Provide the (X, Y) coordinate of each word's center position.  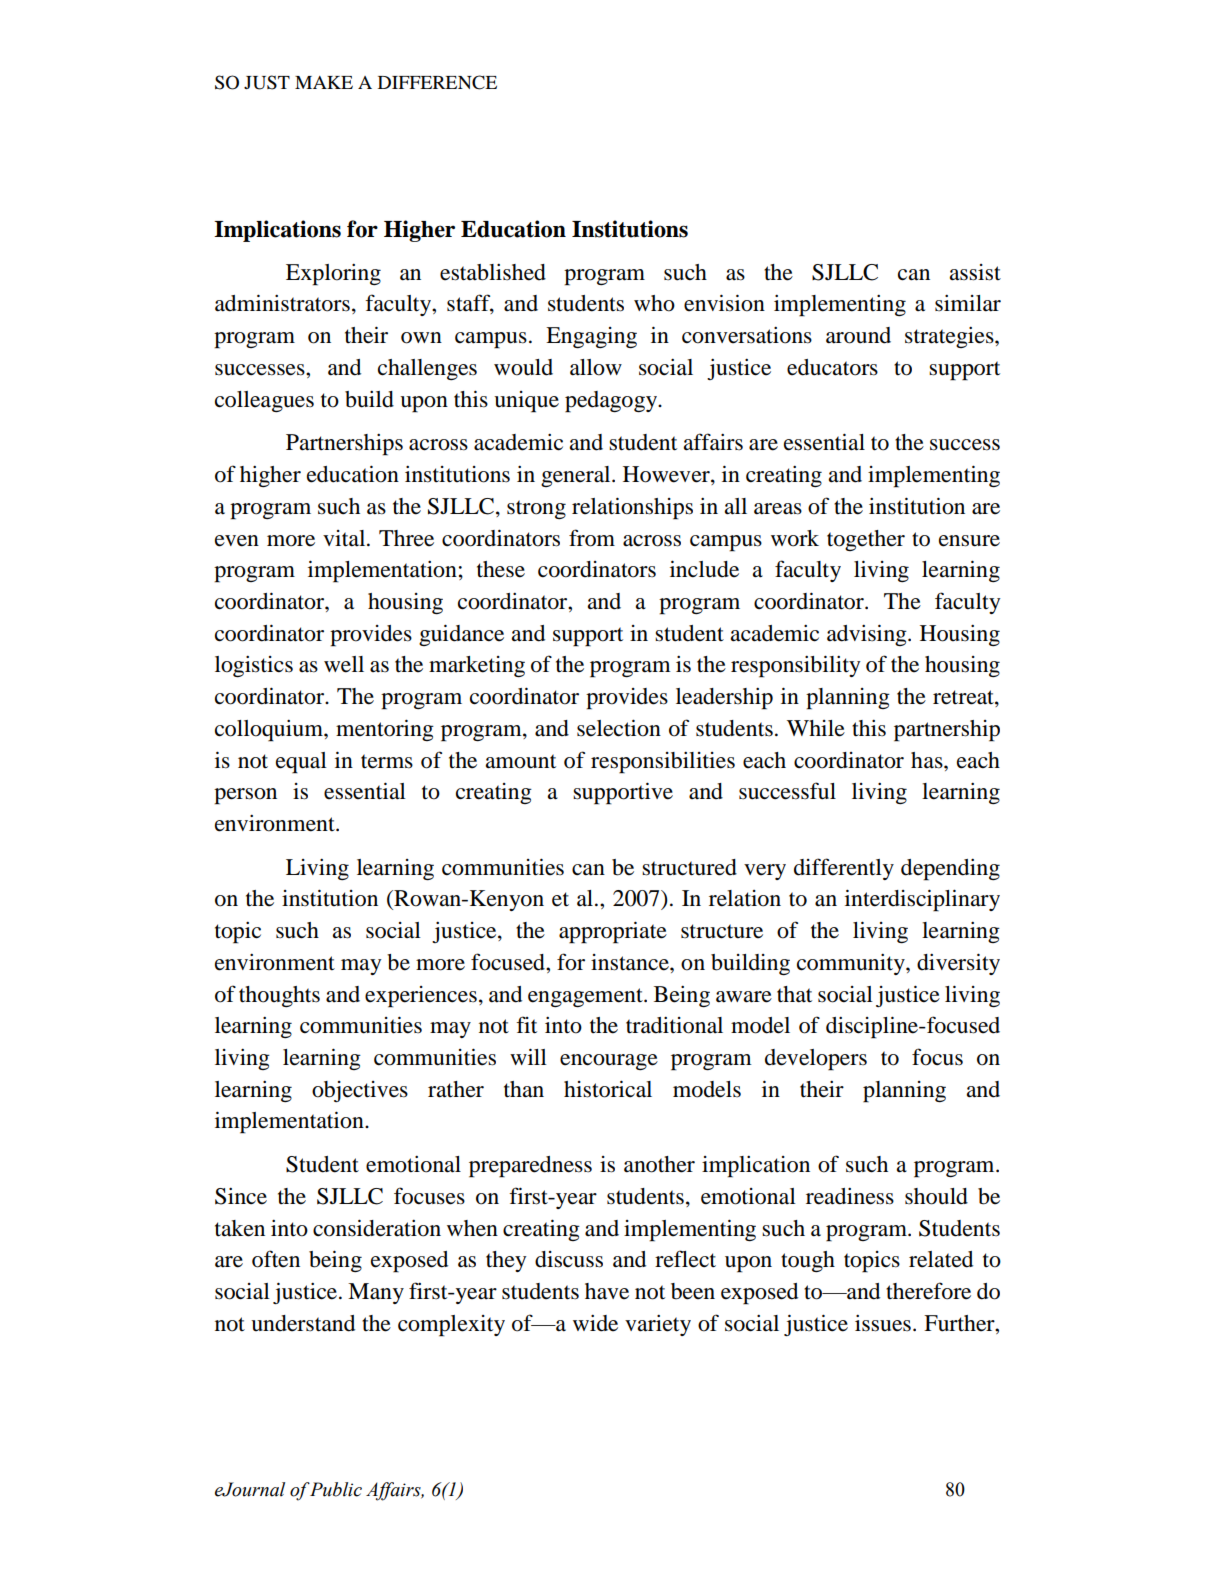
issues (883, 1323)
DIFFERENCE (437, 82)
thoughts (279, 996)
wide (595, 1323)
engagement (586, 997)
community (852, 964)
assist (975, 272)
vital (345, 538)
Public (335, 1489)
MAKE (324, 82)
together (866, 540)
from (592, 538)
